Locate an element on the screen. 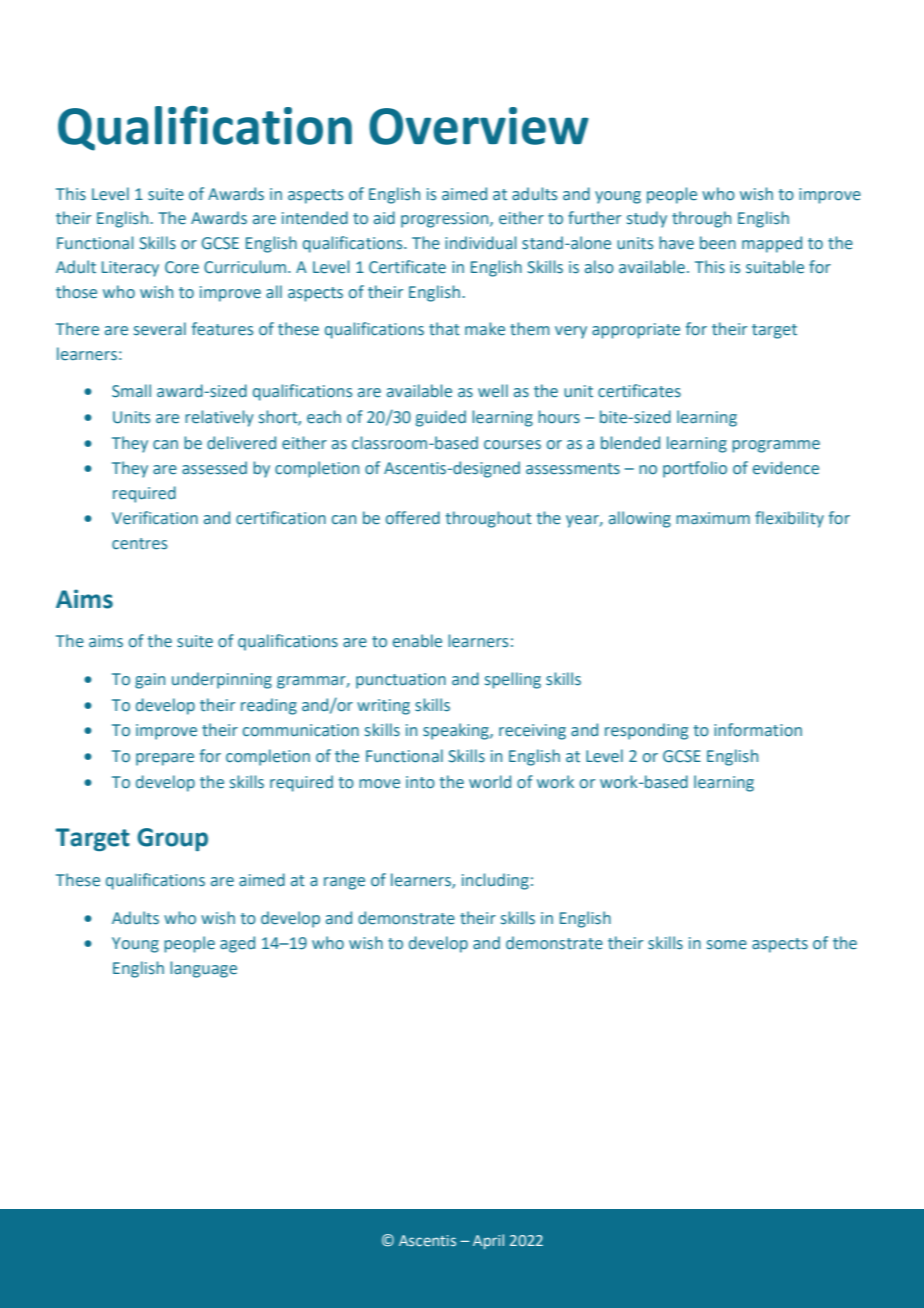 Image resolution: width=924 pixels, height=1308 pixels. Small is located at coordinates (131, 391).
